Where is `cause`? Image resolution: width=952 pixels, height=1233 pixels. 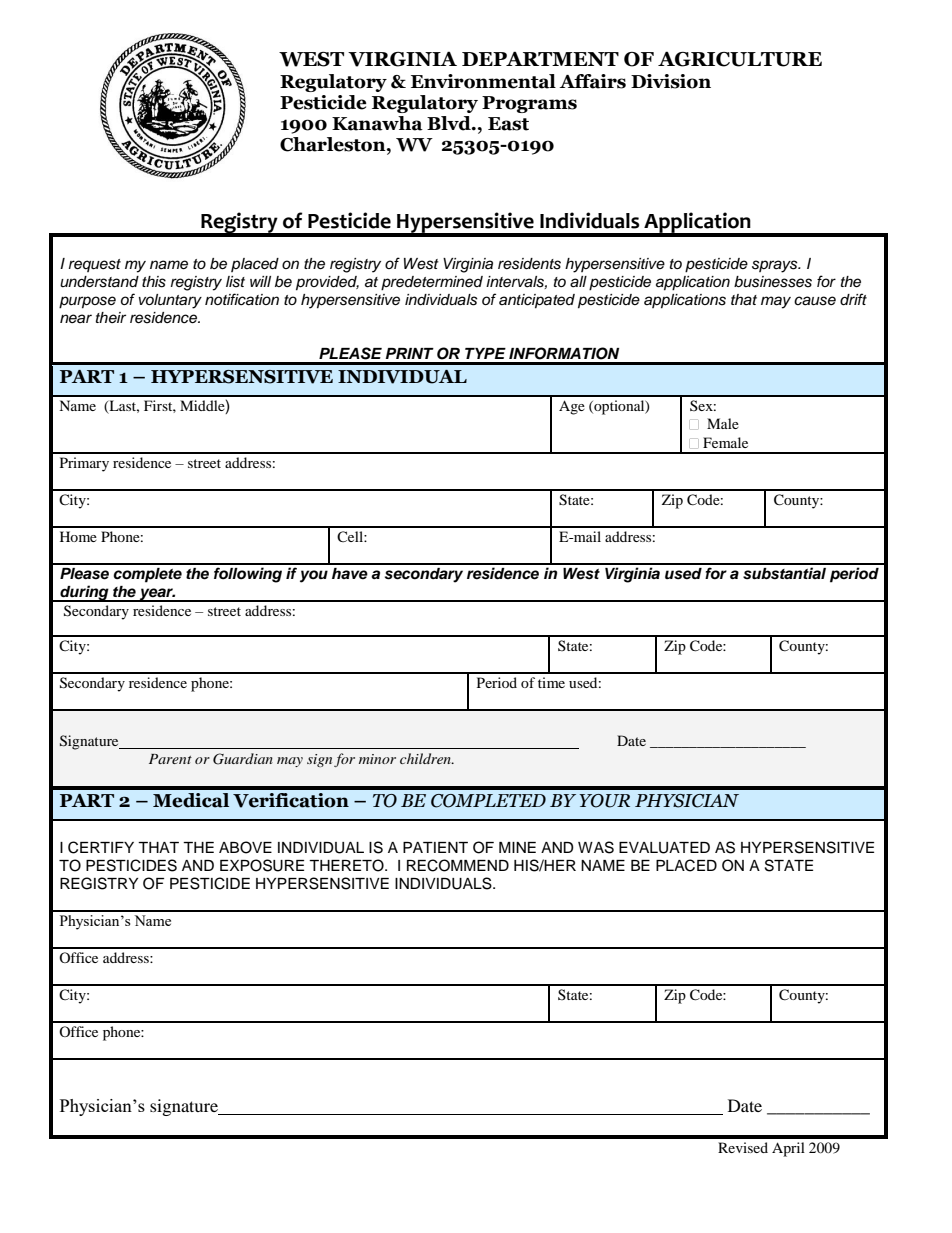 cause is located at coordinates (815, 301).
